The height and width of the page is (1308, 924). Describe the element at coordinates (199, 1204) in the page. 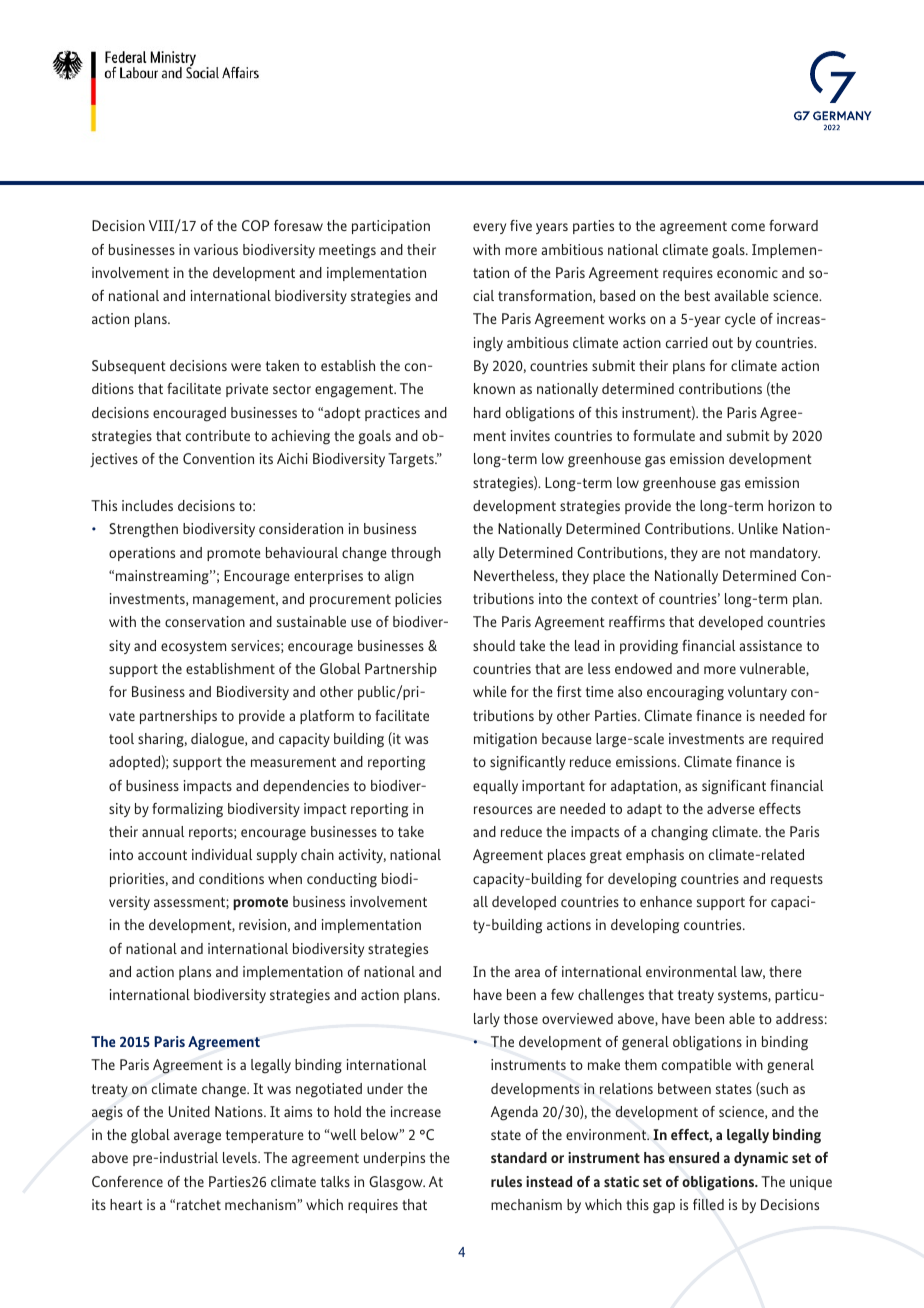

I see `ratchet` at that location.
